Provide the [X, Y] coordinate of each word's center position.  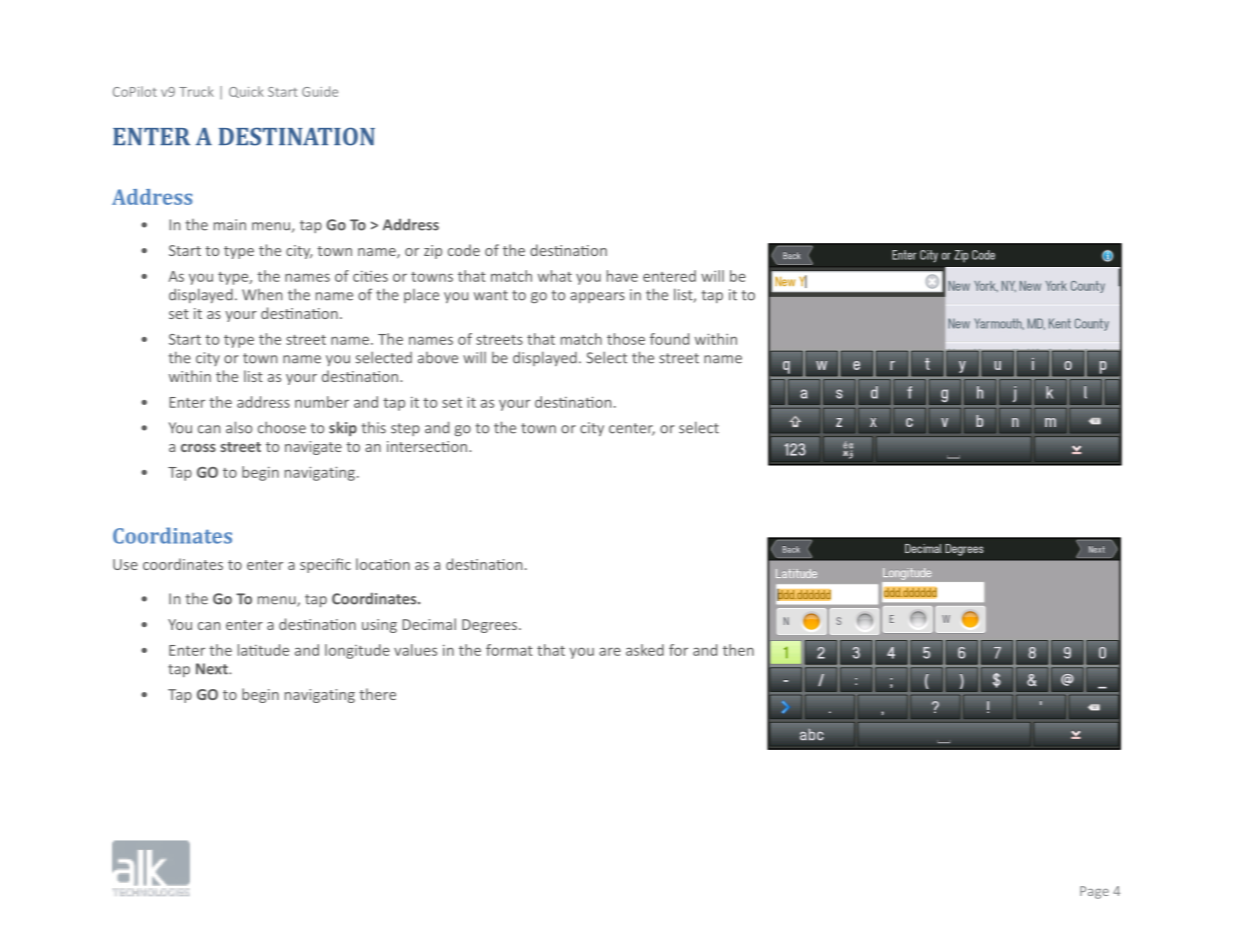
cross [198, 448]
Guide [320, 91]
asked [645, 650]
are [610, 651]
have [622, 276]
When [262, 295]
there [377, 694]
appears [597, 297]
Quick [246, 92]
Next [213, 669]
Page [1094, 892]
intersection [428, 446]
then [738, 650]
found [669, 339]
